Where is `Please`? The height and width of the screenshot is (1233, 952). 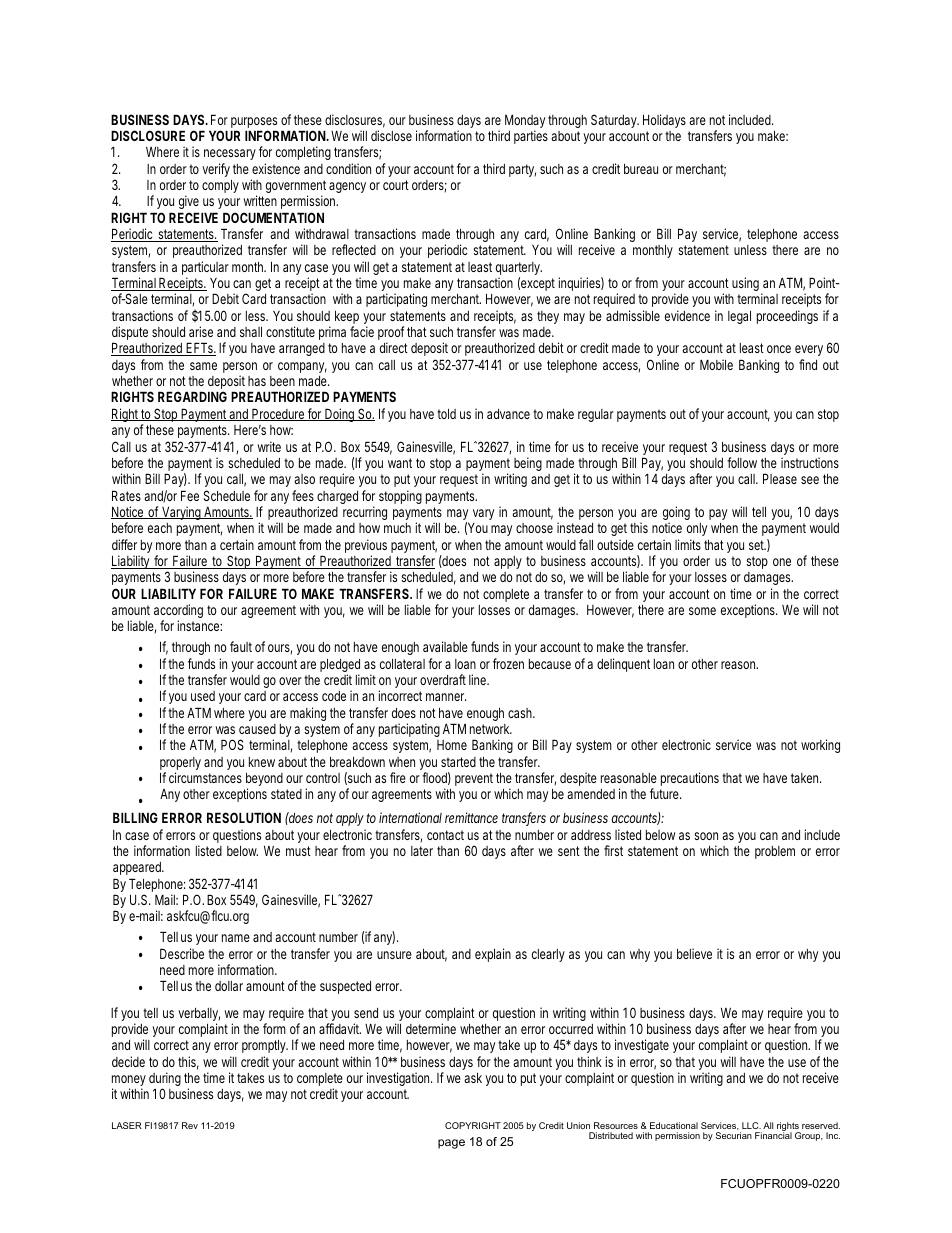
Please is located at coordinates (780, 478).
